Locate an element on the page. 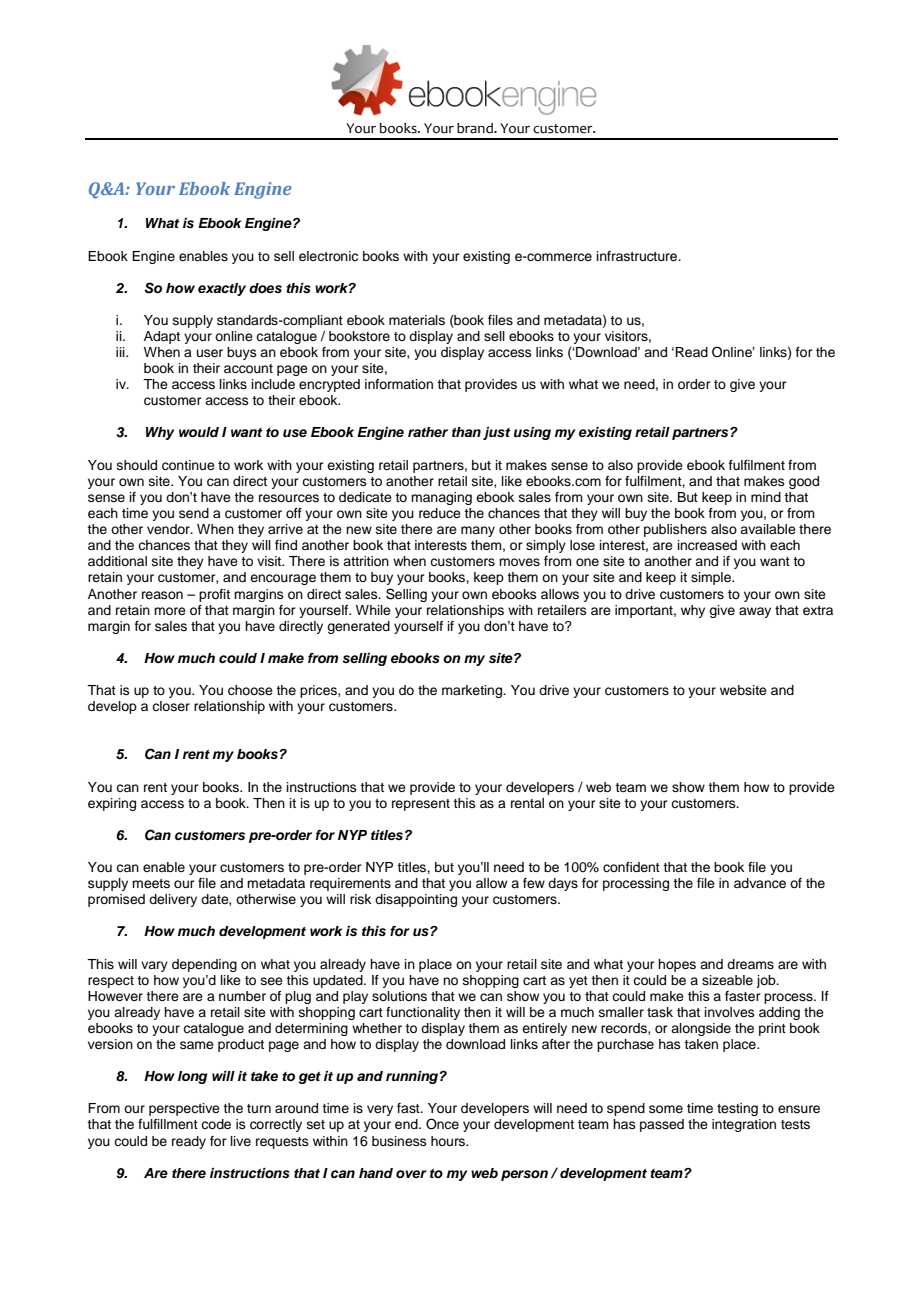 This page has width=924, height=1309. disappointing is located at coordinates (416, 900).
